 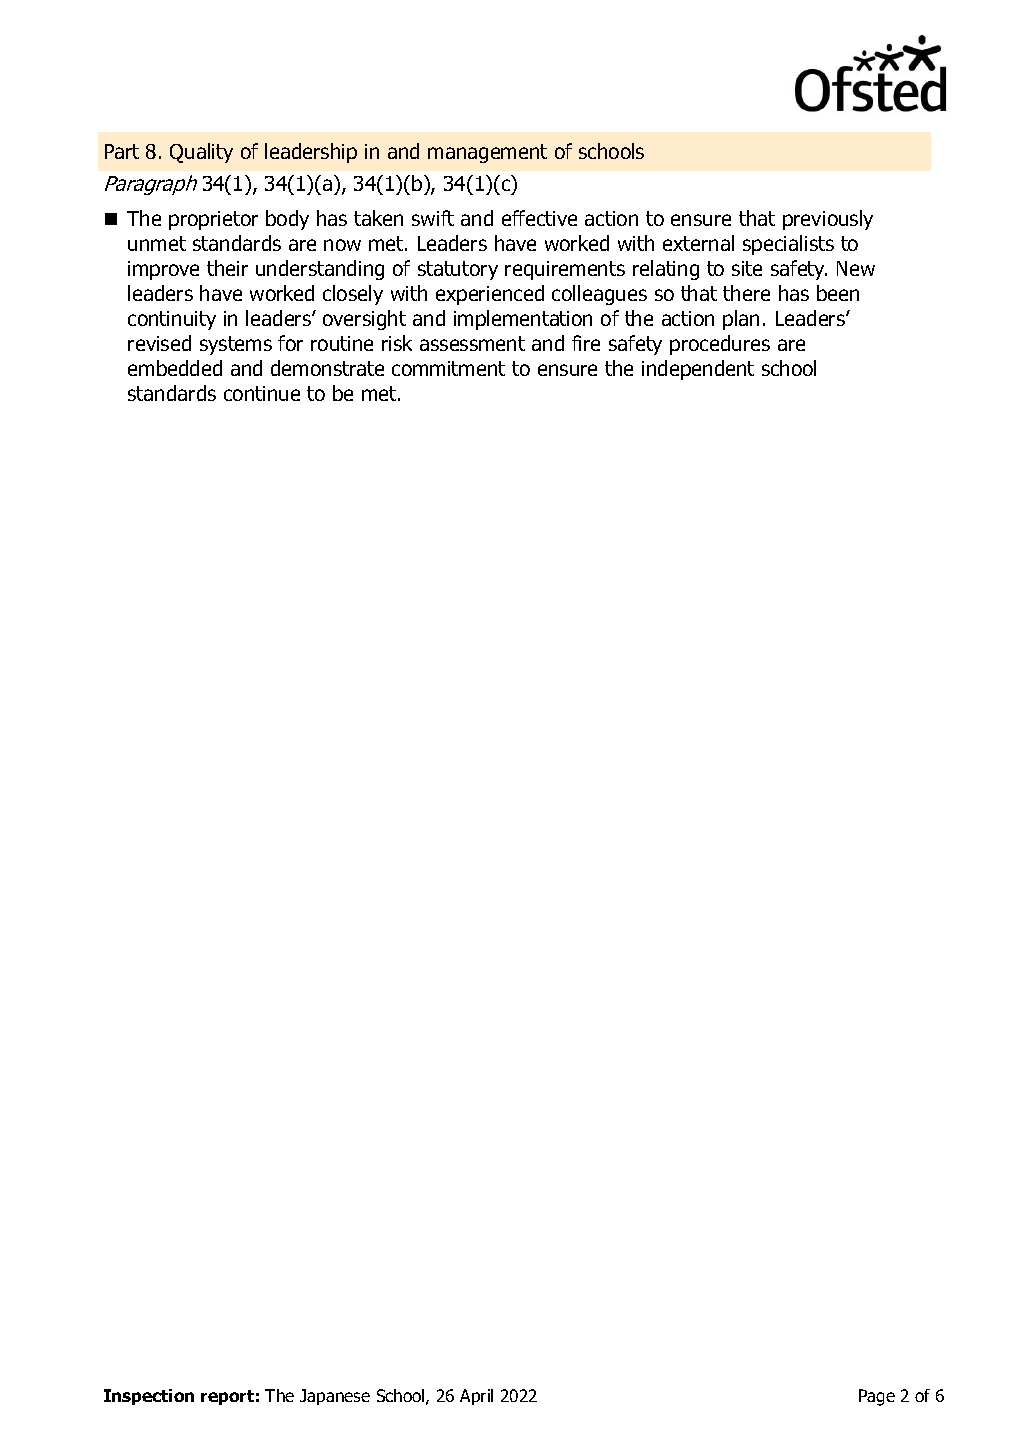 What do you see at coordinates (476, 1397) in the screenshot?
I see `April` at bounding box center [476, 1397].
